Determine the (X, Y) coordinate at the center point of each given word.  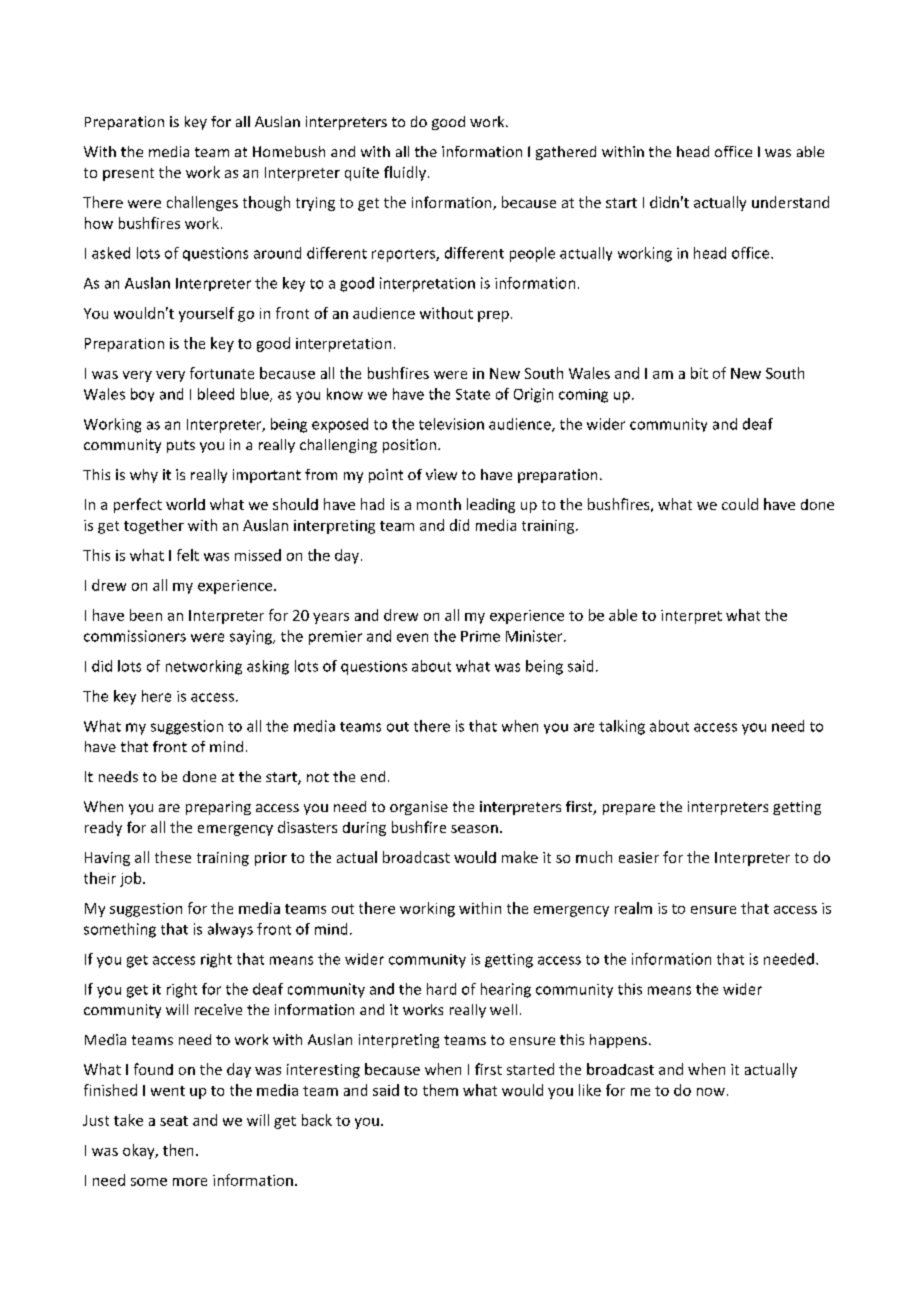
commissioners (135, 636)
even (412, 637)
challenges (202, 203)
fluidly (405, 173)
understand (790, 202)
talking (622, 727)
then (178, 1150)
